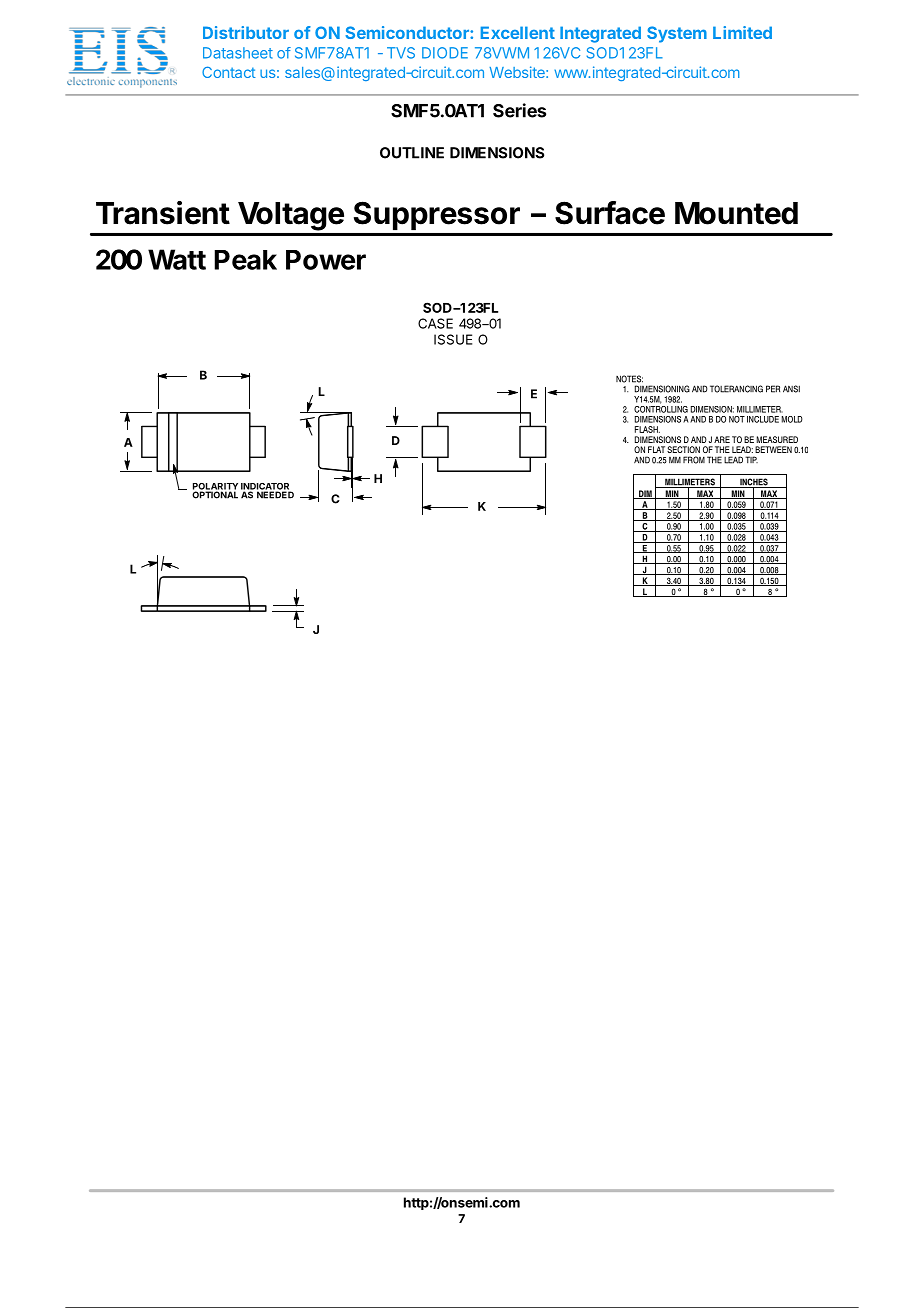 This screenshot has width=924, height=1308. I want to click on Datasheet, so click(238, 53).
